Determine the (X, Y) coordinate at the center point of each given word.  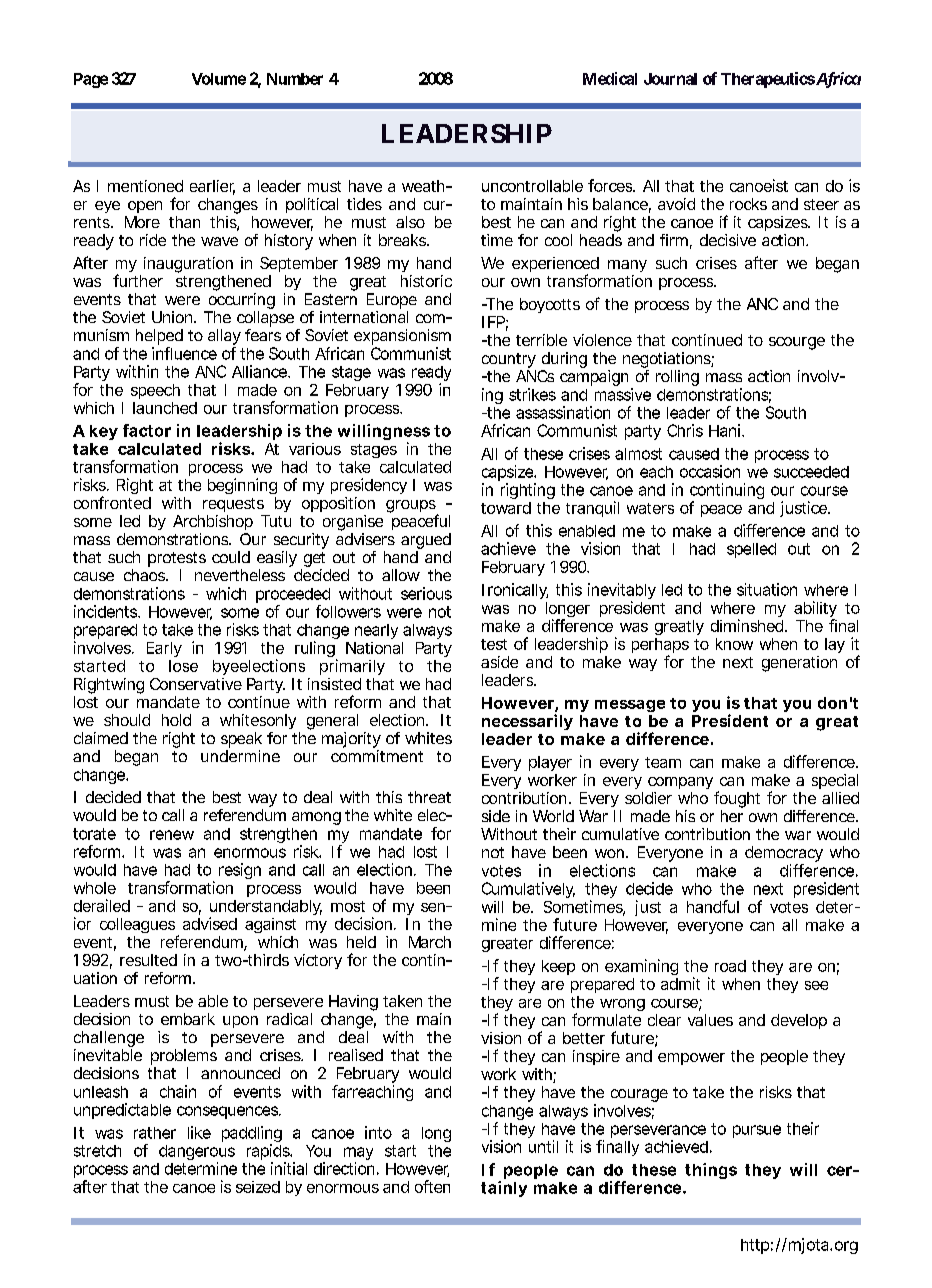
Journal (670, 79)
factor (147, 430)
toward (506, 508)
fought (737, 799)
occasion (710, 471)
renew (172, 835)
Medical (610, 78)
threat (429, 797)
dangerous (197, 1154)
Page (91, 80)
